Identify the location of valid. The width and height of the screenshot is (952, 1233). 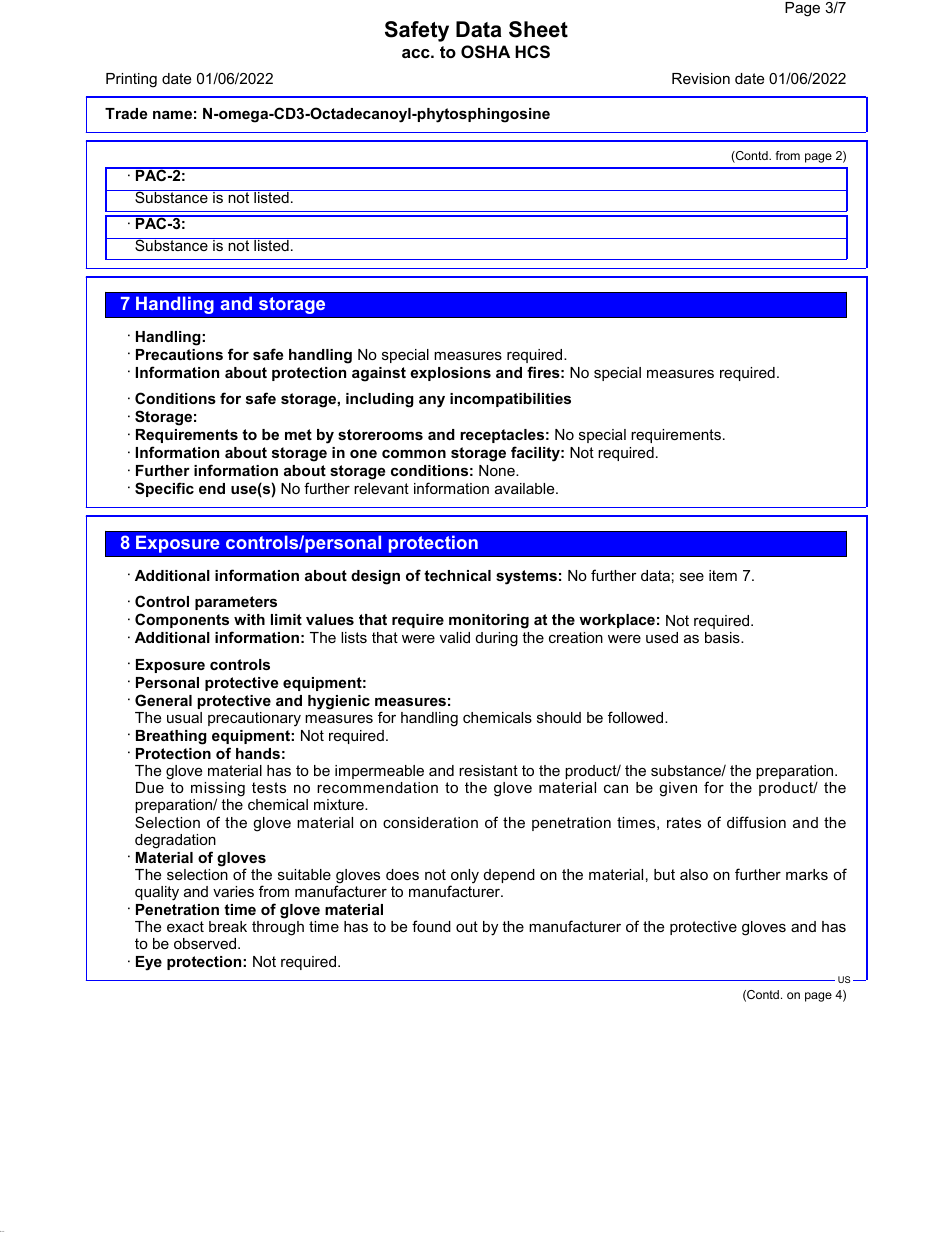
(455, 637).
